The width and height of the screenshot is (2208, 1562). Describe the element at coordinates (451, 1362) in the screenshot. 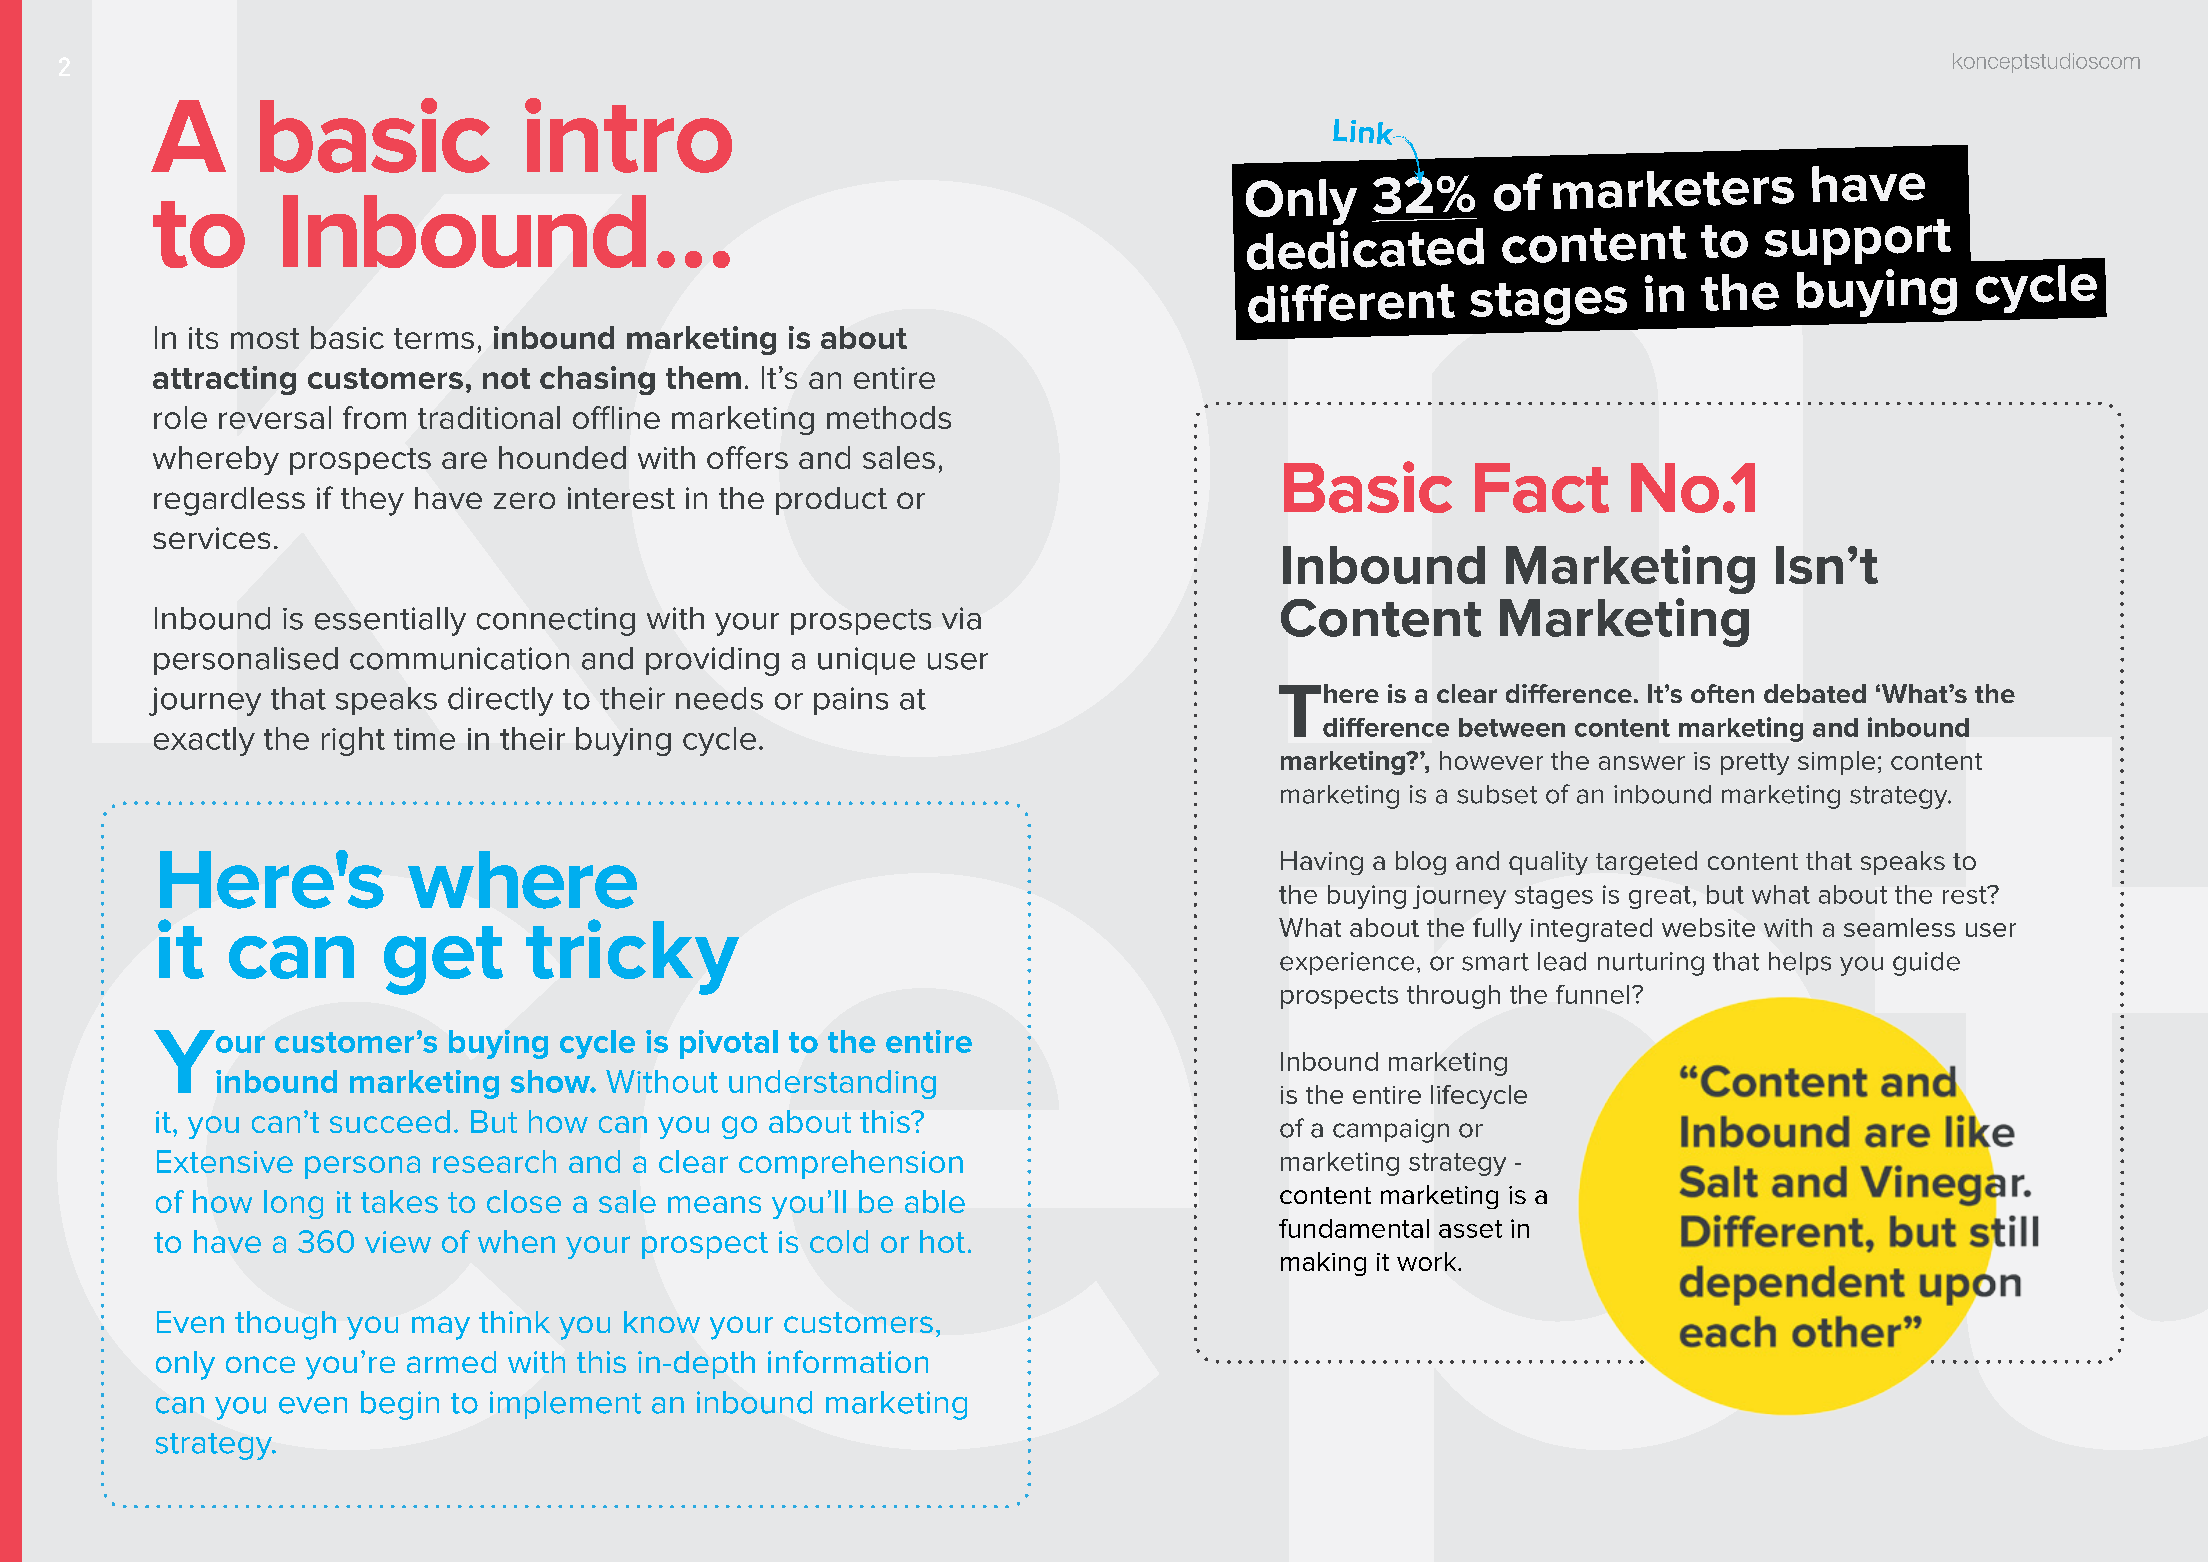

I see `armed` at that location.
